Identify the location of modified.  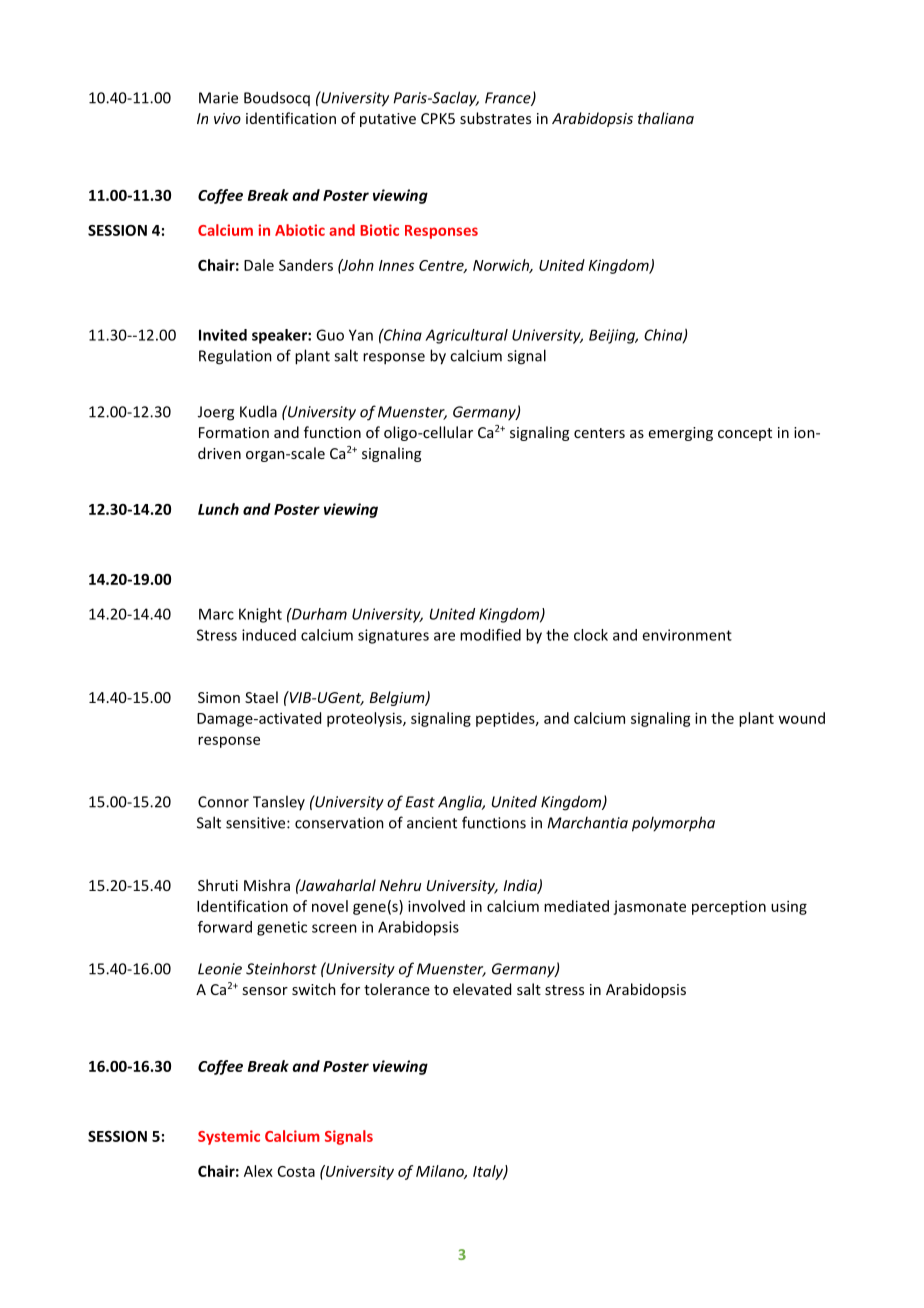
(490, 635).
